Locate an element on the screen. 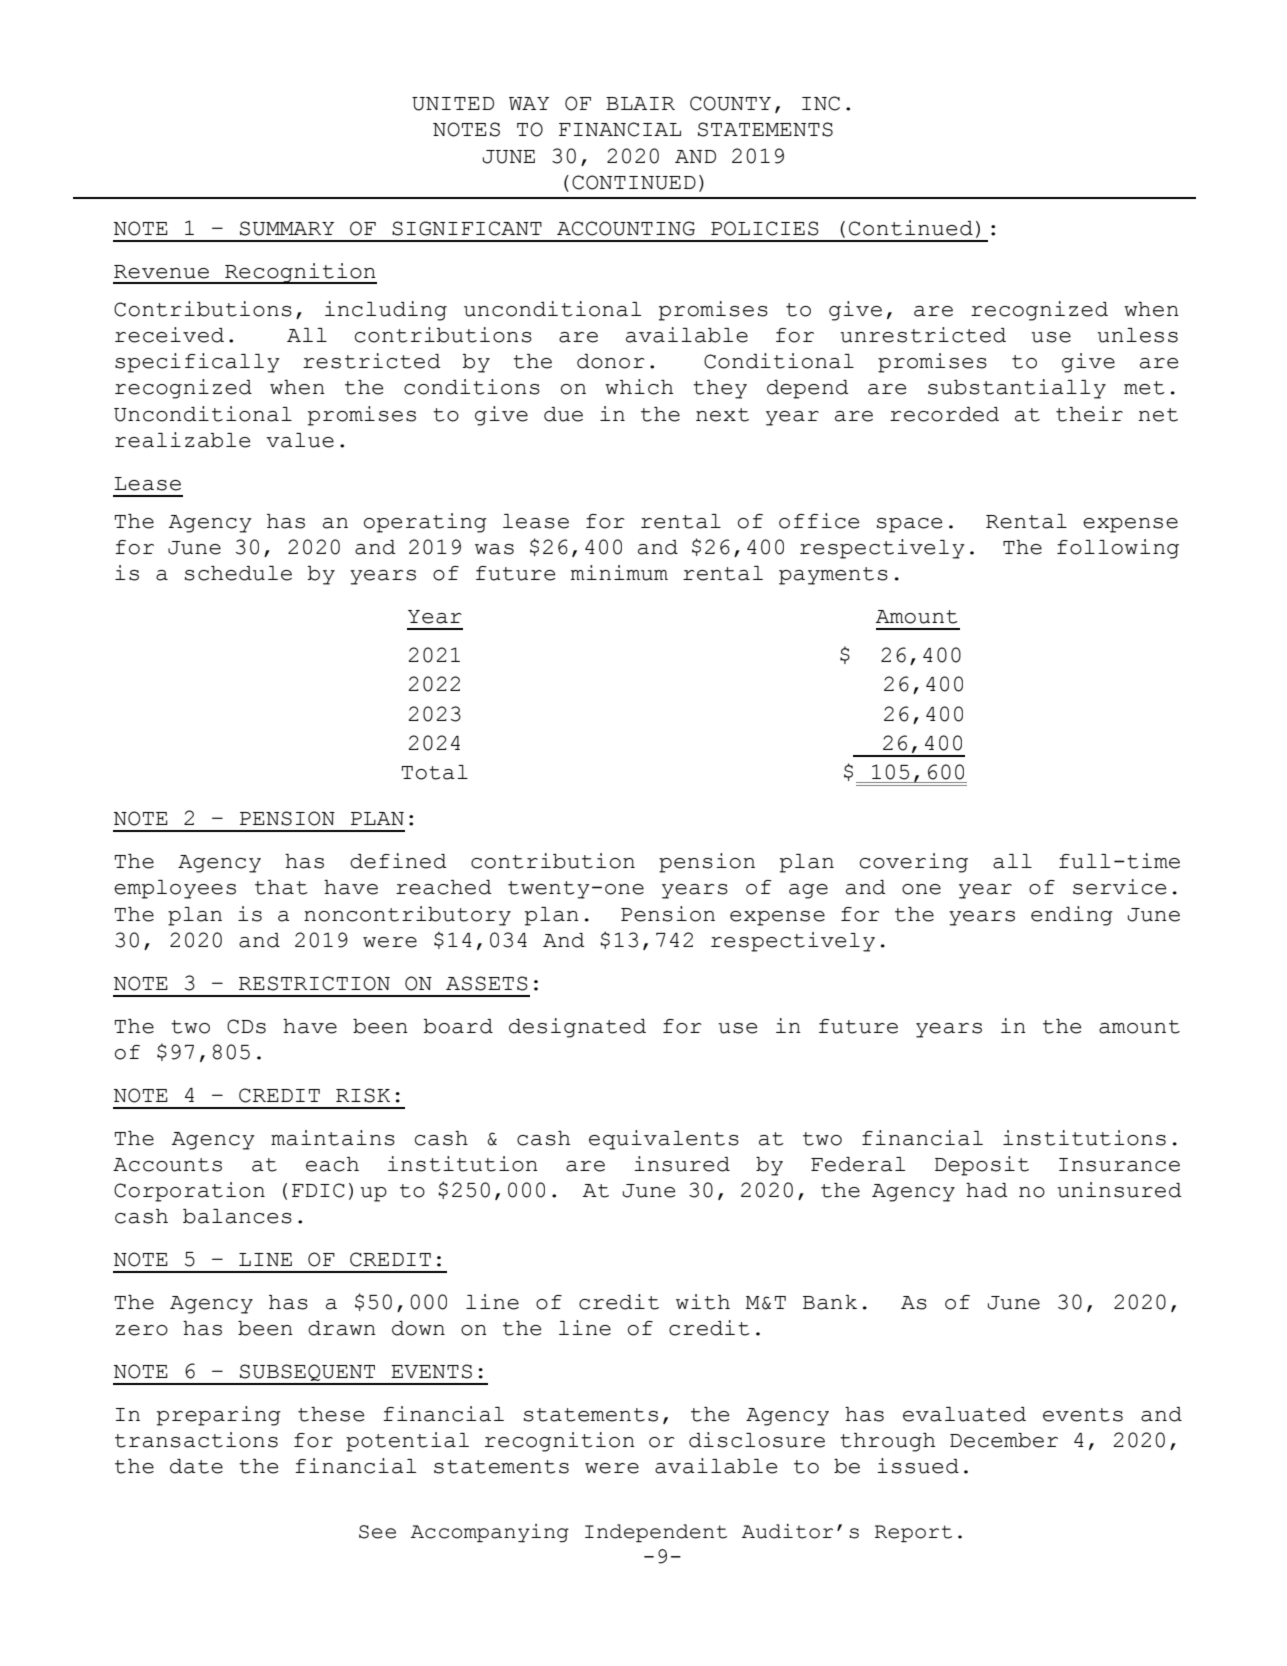 This screenshot has height=1666, width=1287. date is located at coordinates (196, 1466).
